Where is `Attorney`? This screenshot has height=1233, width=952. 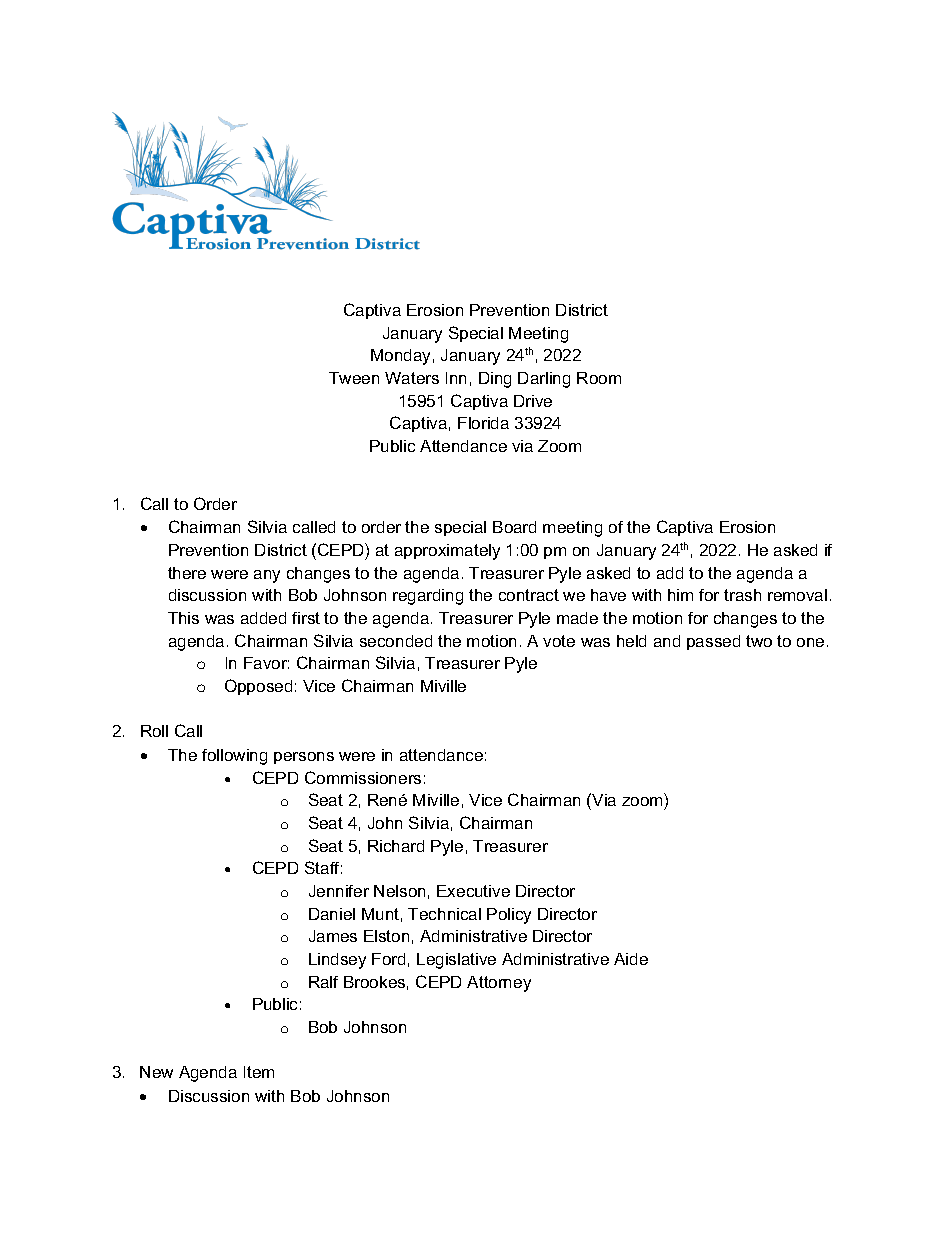
Attorney is located at coordinates (499, 984).
